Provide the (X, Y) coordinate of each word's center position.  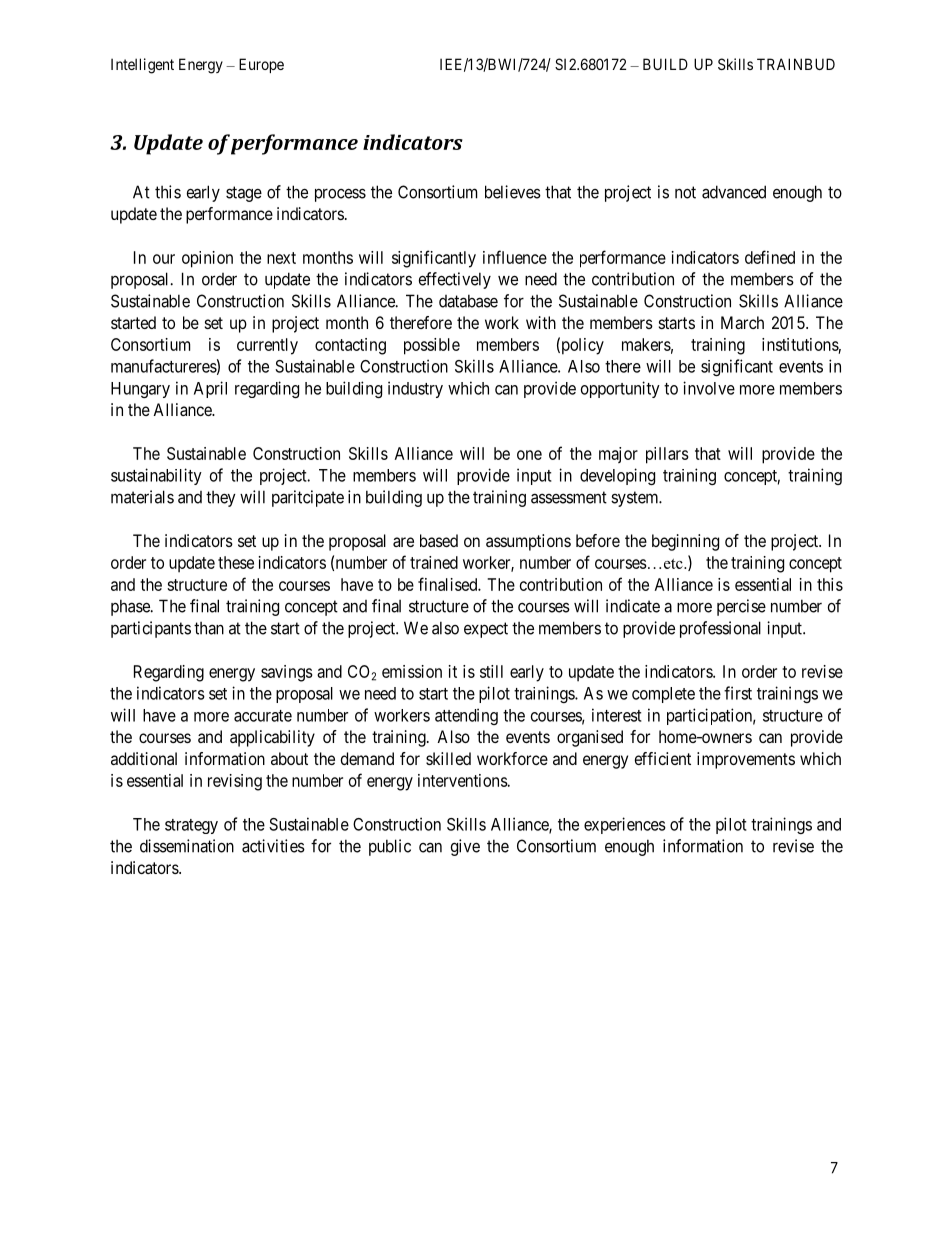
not (685, 192)
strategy (191, 826)
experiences (625, 825)
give (465, 847)
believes (513, 192)
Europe (261, 65)
